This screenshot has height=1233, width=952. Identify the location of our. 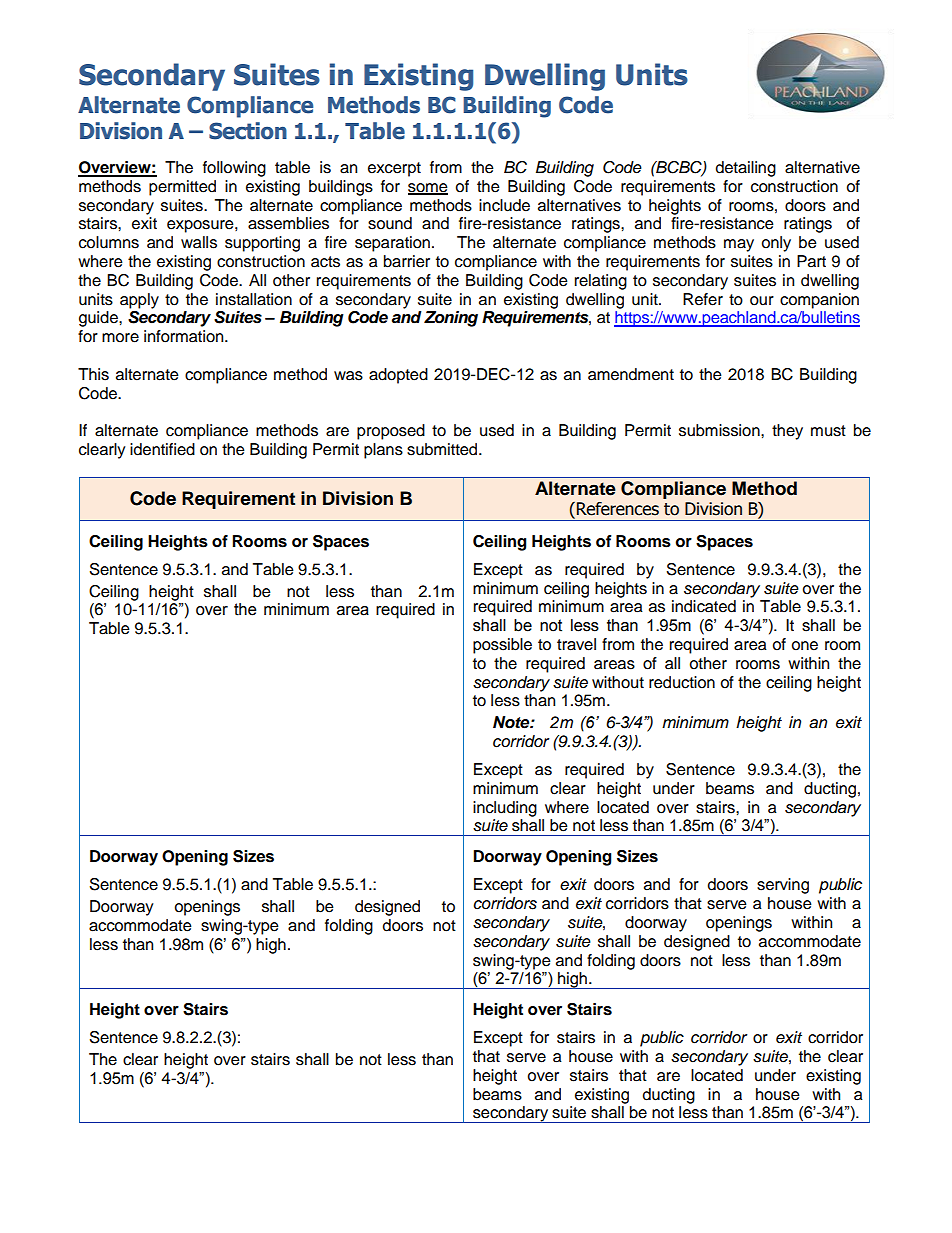
(762, 301).
